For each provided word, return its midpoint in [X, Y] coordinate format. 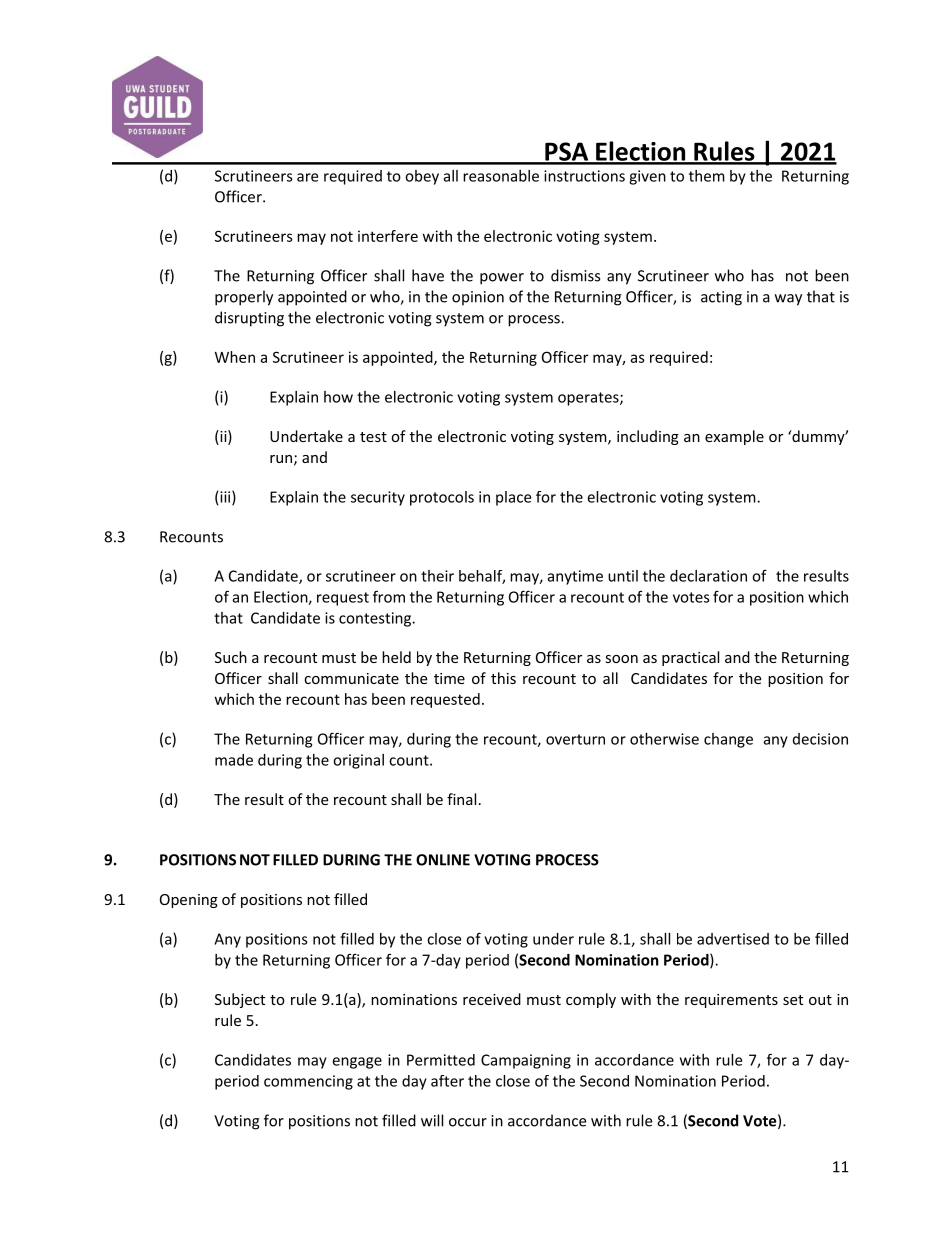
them [707, 176]
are [307, 177]
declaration [708, 576]
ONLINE [443, 860]
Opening [189, 901]
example [734, 437]
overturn [575, 739]
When [235, 357]
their [437, 576]
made [234, 760]
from [389, 596]
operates [589, 399]
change [728, 740]
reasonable [501, 176]
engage [357, 1063]
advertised [733, 939]
